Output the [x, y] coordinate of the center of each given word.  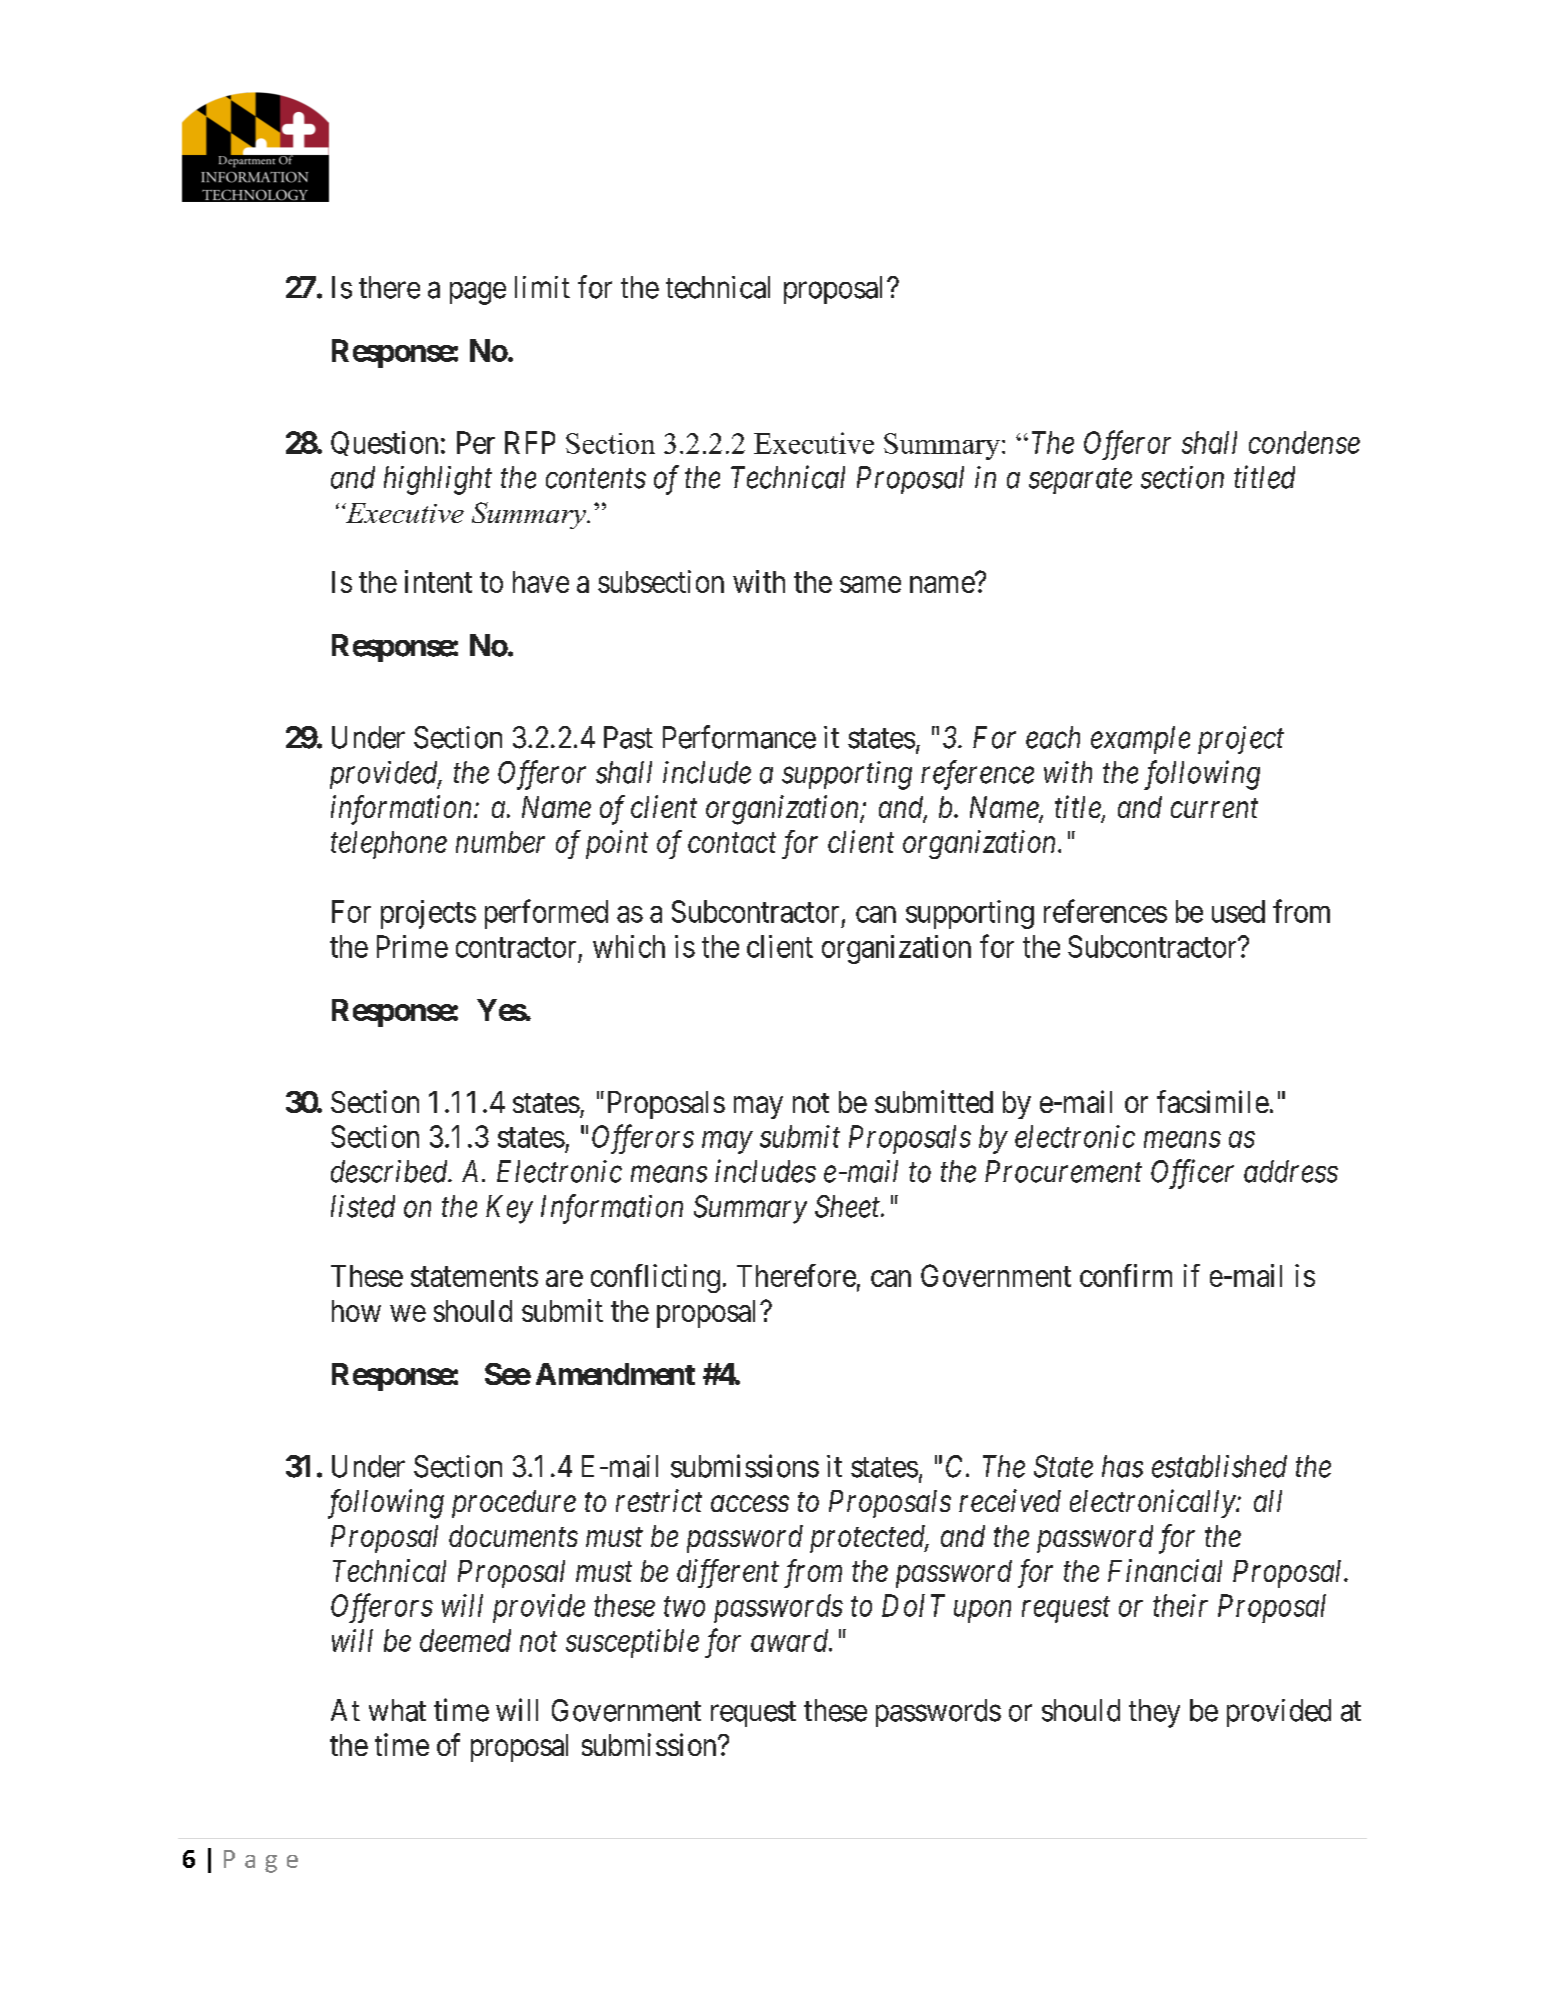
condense [1304, 442]
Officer [1192, 1174]
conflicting [655, 1278]
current [1214, 808]
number [500, 842]
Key [509, 1209]
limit [542, 287]
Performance [739, 737]
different [728, 1573]
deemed [465, 1640]
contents [596, 479]
